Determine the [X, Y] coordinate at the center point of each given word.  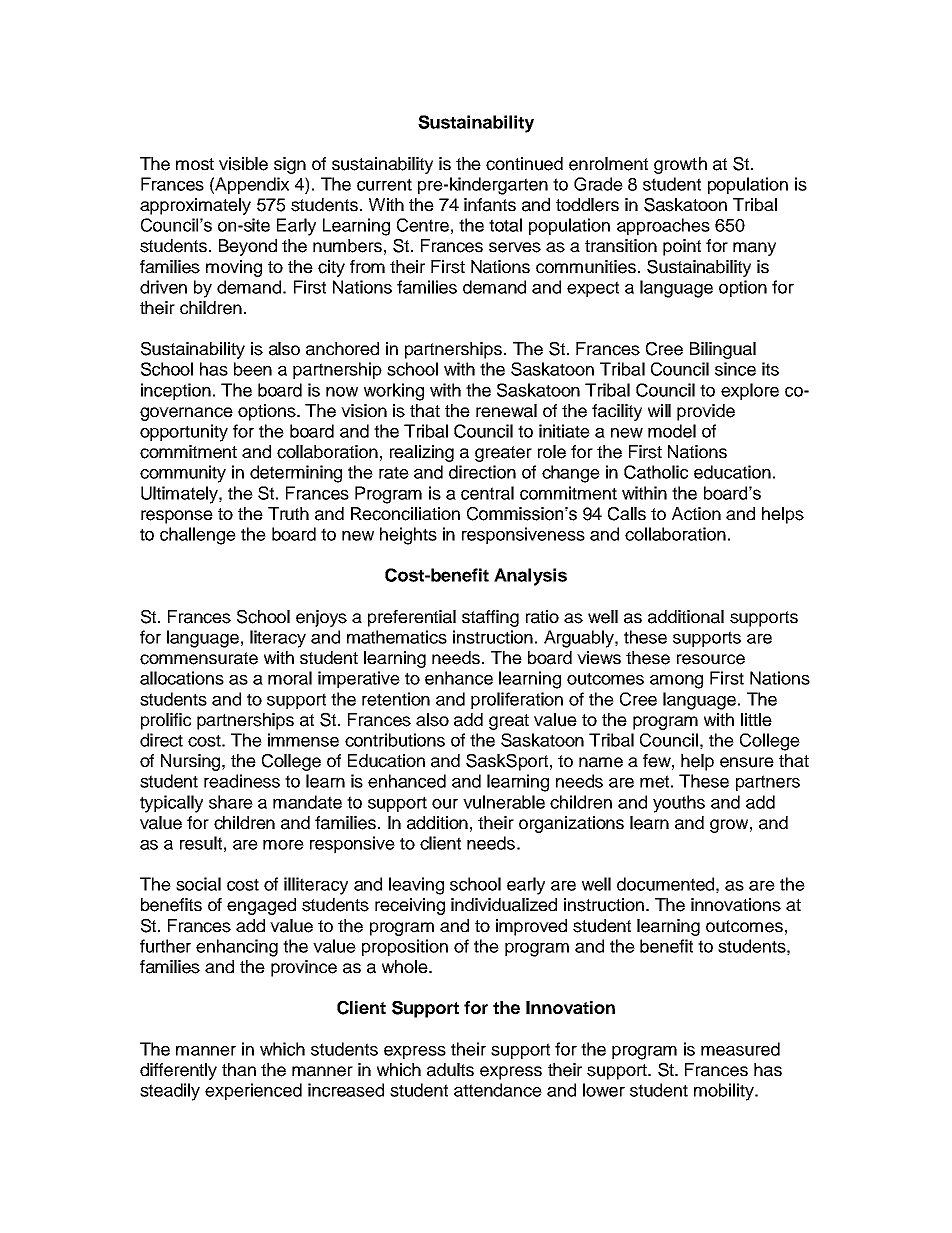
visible [243, 164]
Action [696, 514]
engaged [261, 906]
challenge [198, 536]
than [239, 1070]
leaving [416, 886]
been [253, 369]
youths [679, 804]
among [676, 682]
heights [408, 536]
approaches [663, 226]
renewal [506, 411]
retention [396, 699]
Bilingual [723, 350]
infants [490, 205]
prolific [166, 721]
